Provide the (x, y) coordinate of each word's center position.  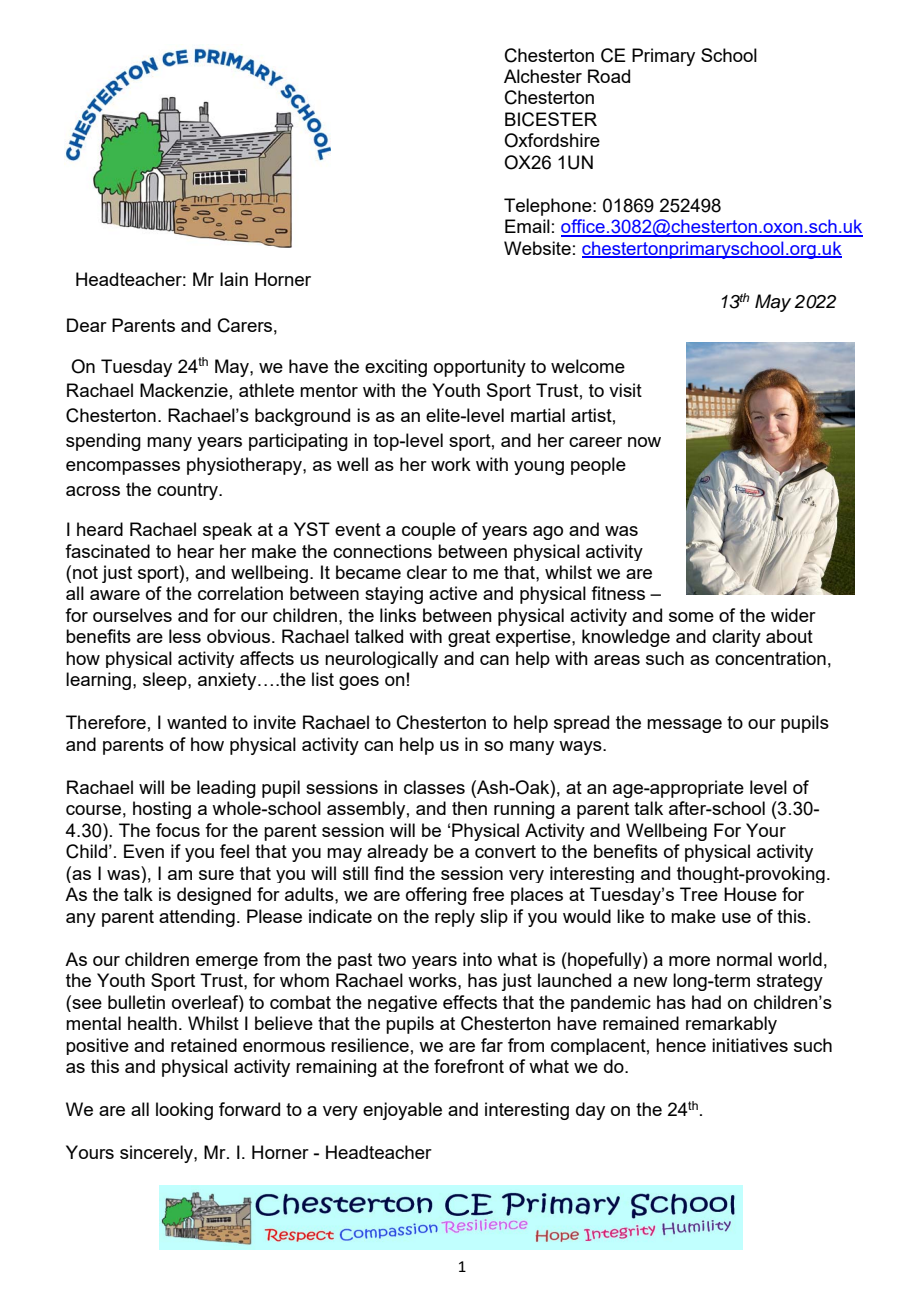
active (453, 593)
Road (609, 76)
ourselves (132, 615)
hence (681, 1045)
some (691, 617)
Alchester (543, 76)
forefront (469, 1066)
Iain (234, 279)
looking (184, 1111)
